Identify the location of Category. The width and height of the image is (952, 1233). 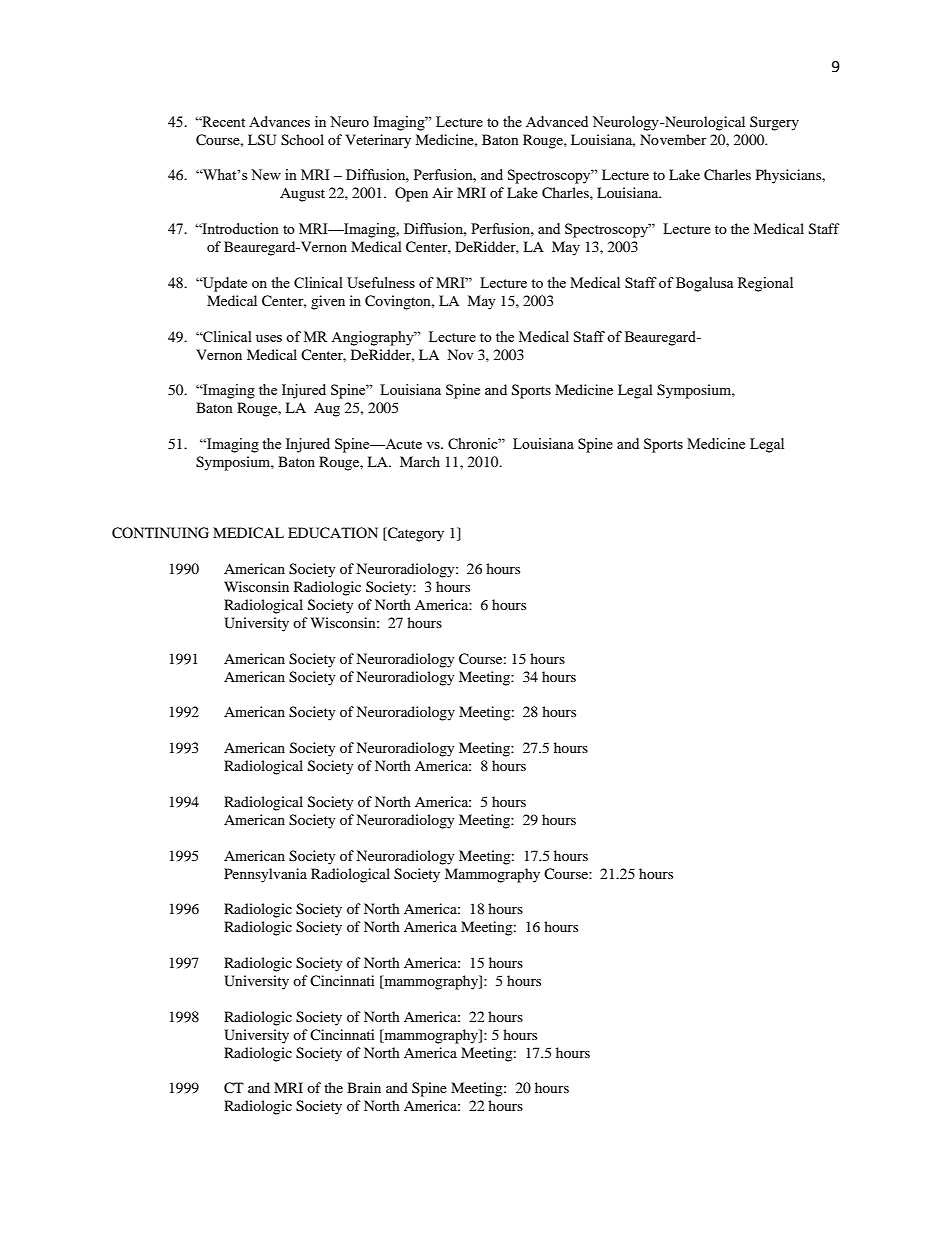
(415, 534).
